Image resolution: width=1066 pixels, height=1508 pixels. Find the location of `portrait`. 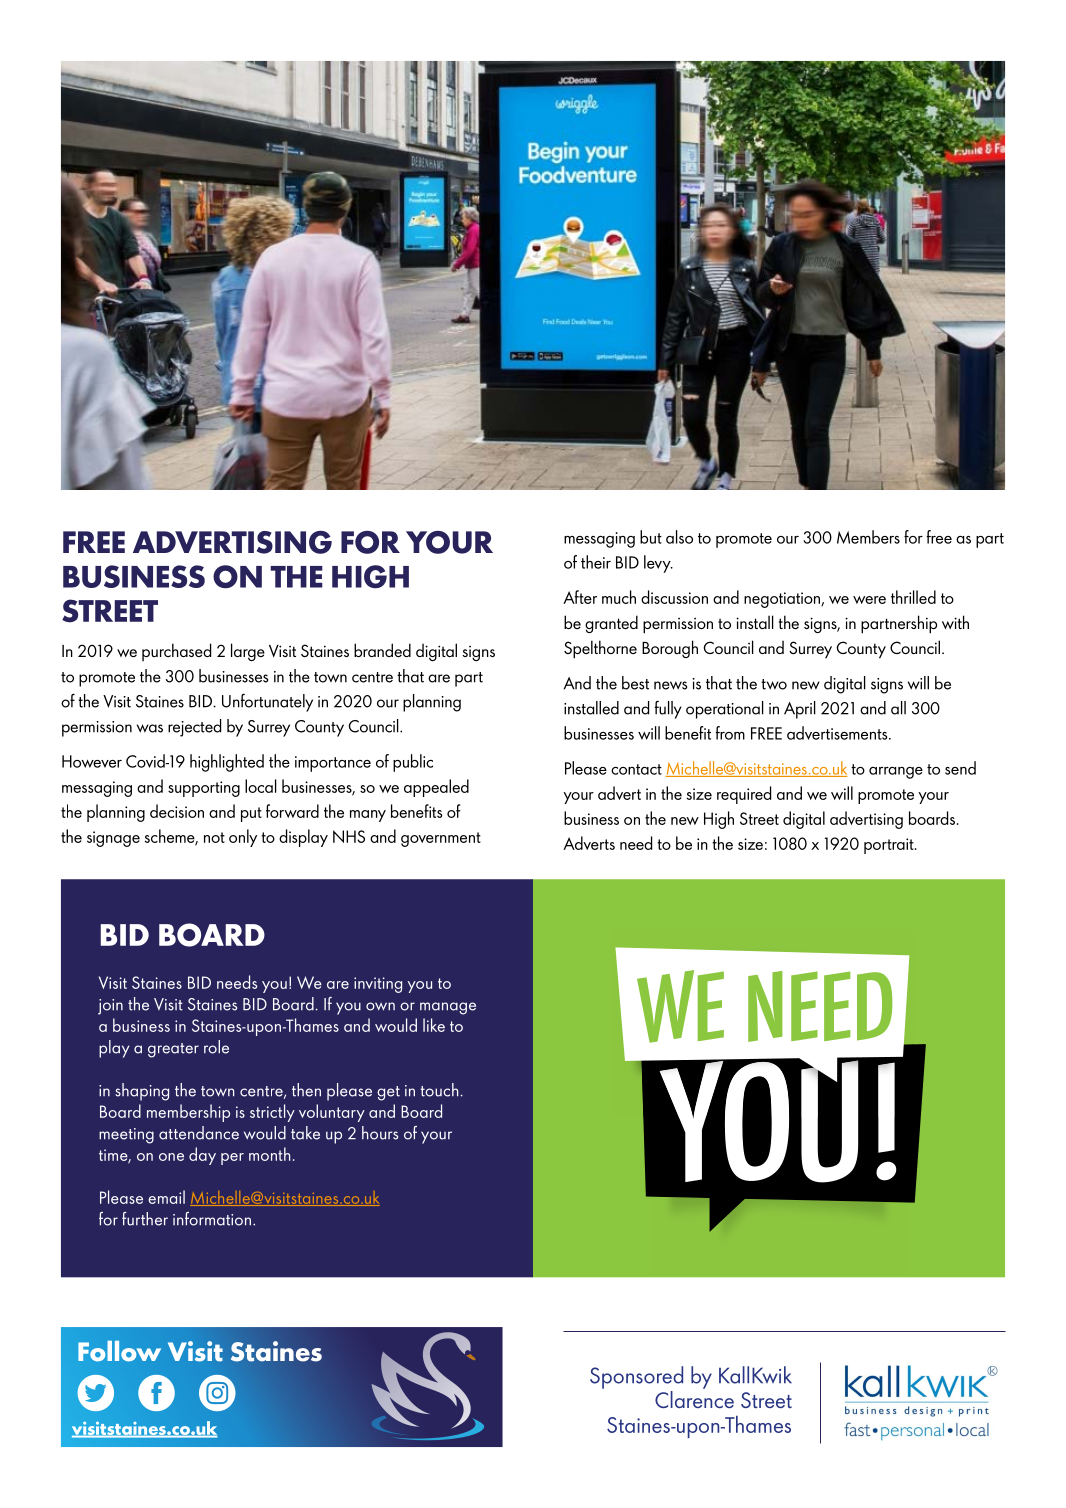

portrait is located at coordinates (890, 846).
